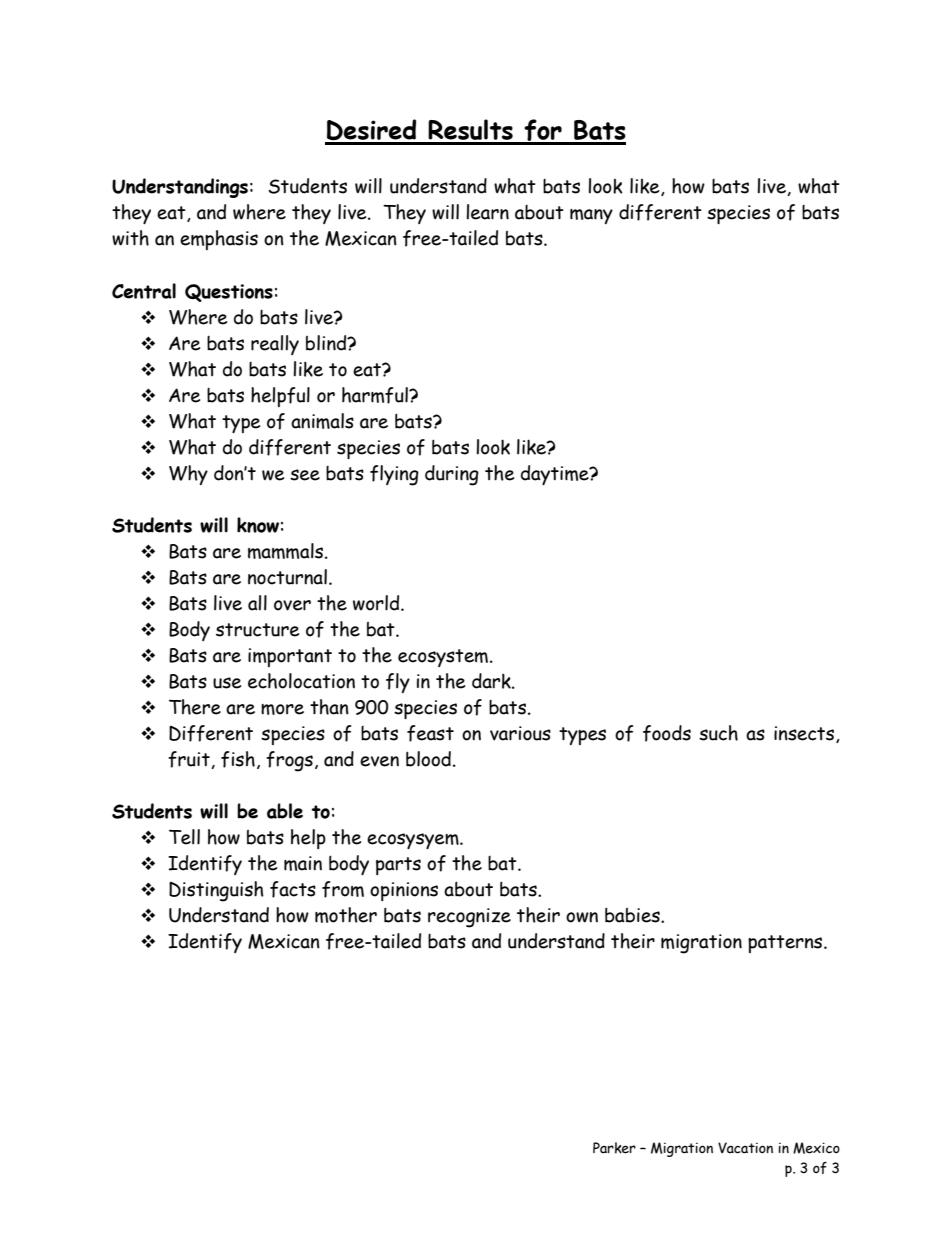  Describe the element at coordinates (614, 1148) in the screenshot. I see `Parker` at that location.
